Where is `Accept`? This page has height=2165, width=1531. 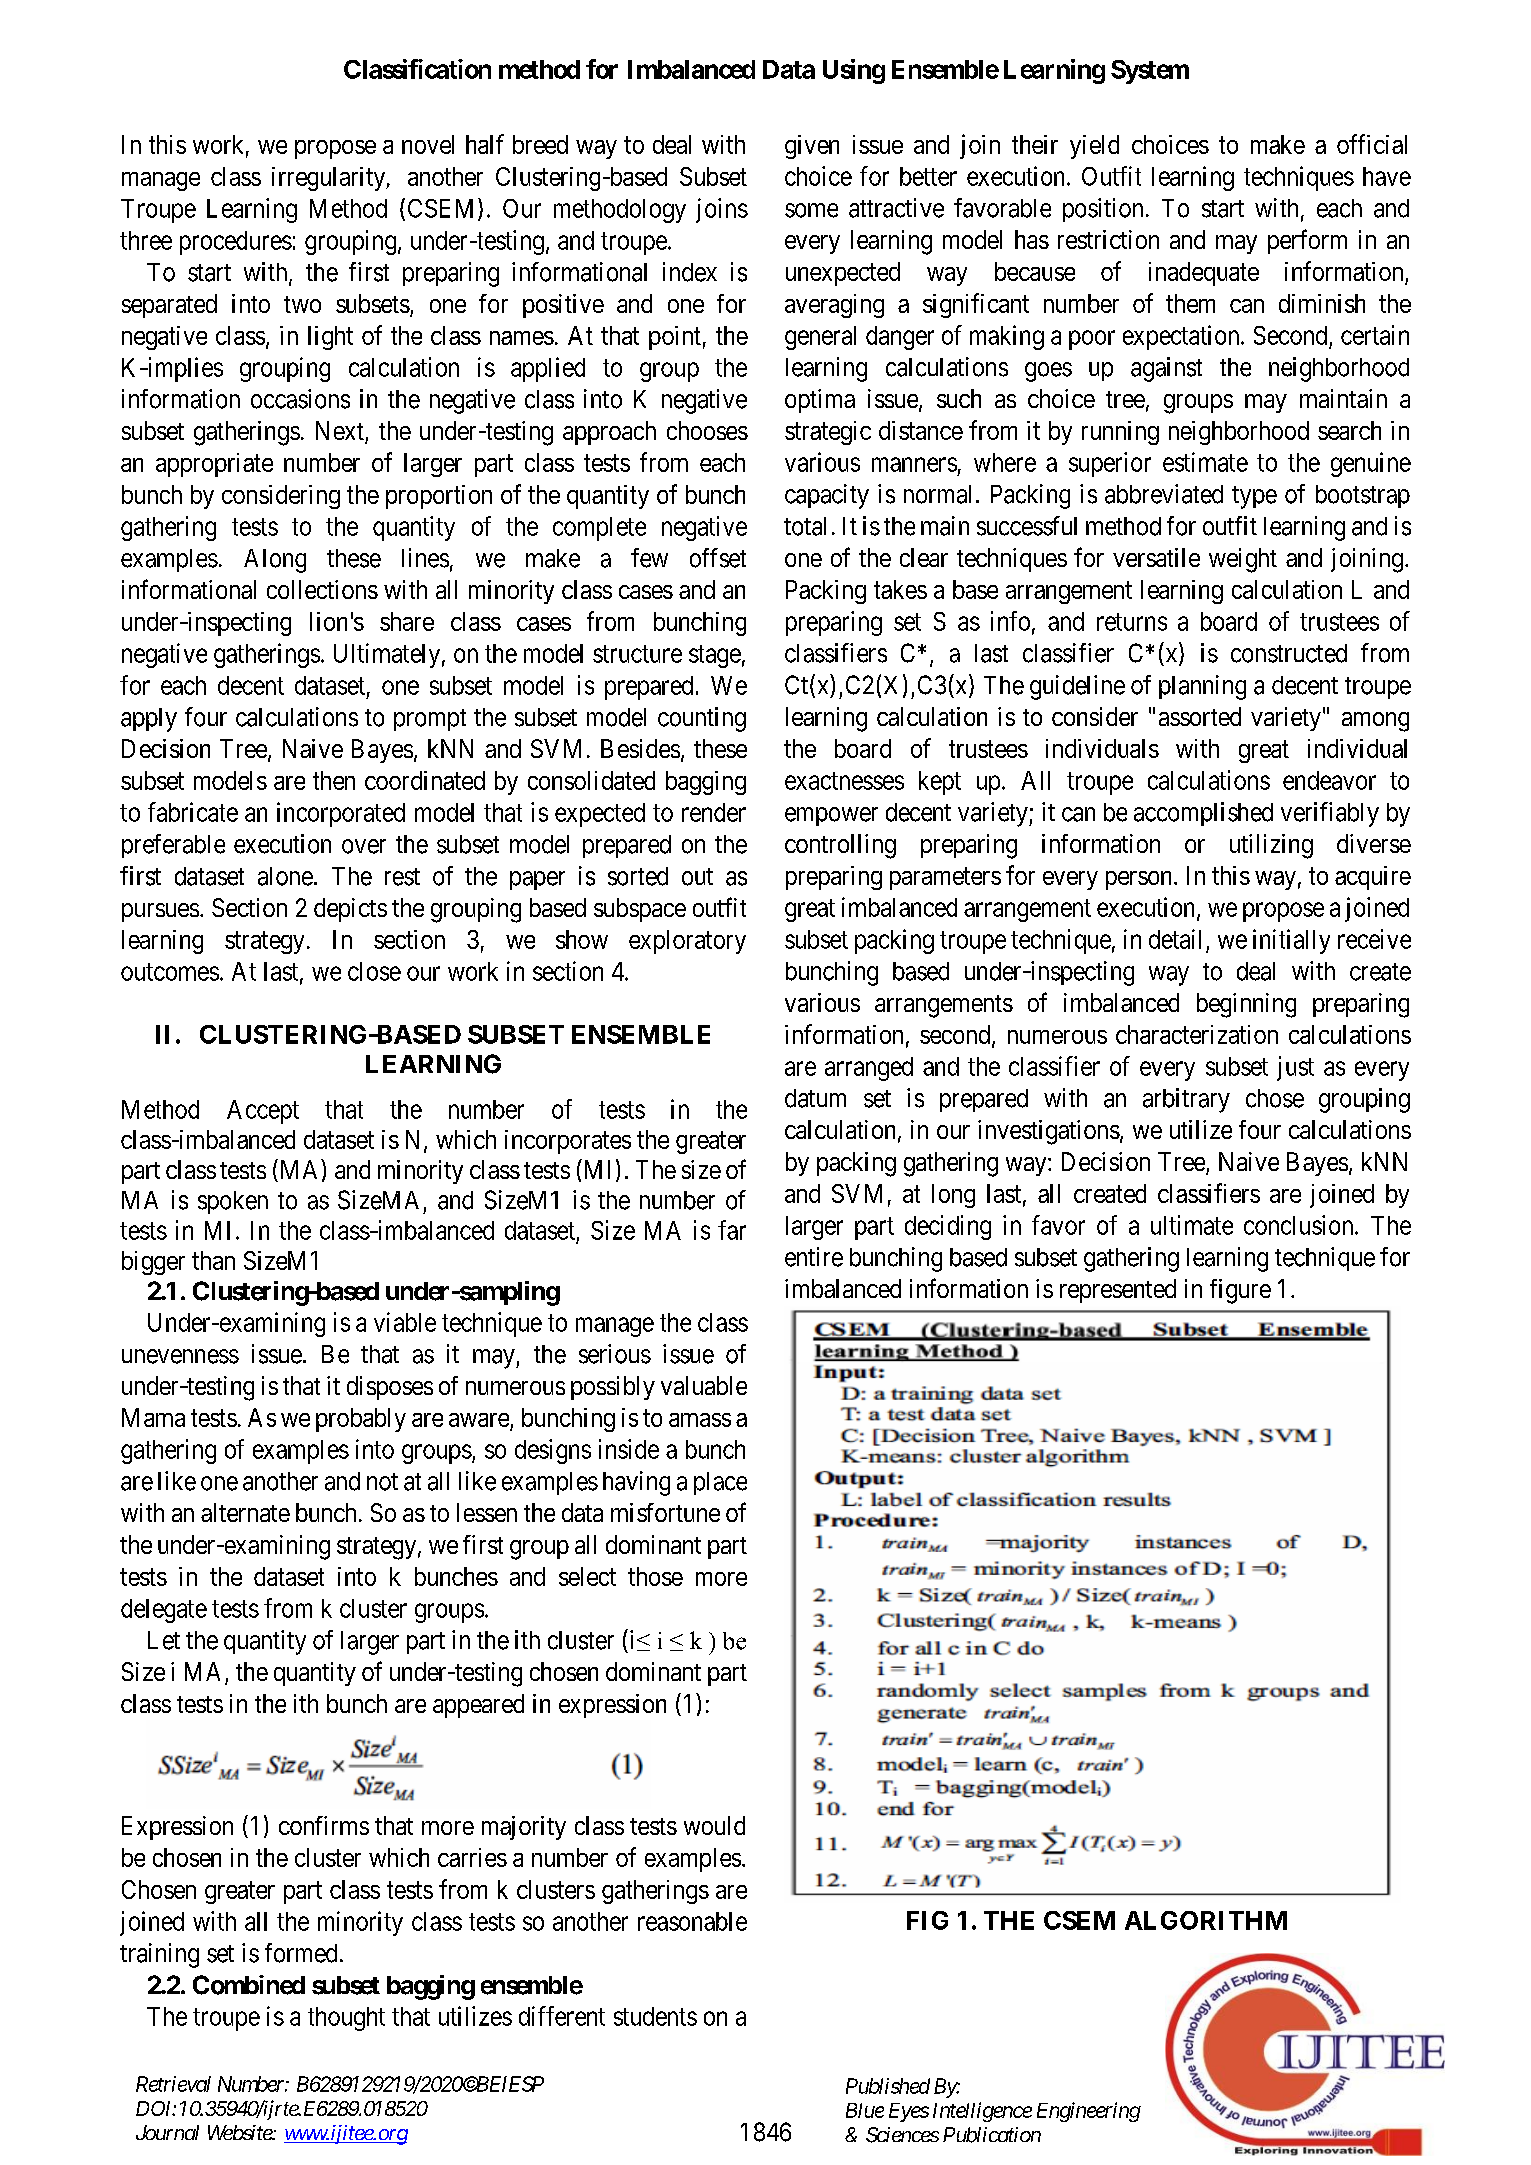
Accept is located at coordinates (263, 1112).
